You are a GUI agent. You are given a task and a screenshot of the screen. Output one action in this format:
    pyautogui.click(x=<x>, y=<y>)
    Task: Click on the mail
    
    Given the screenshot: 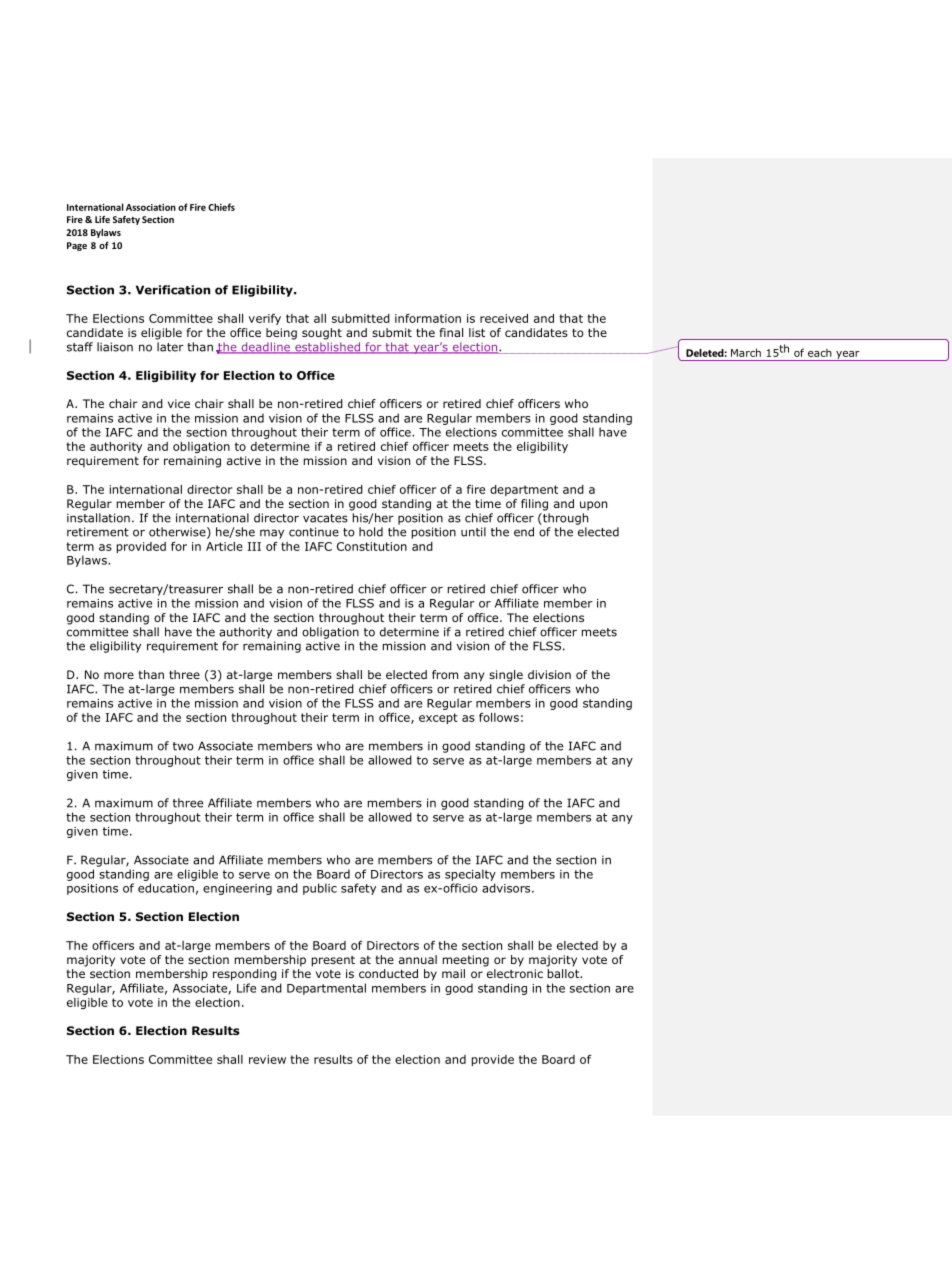 What is the action you would take?
    pyautogui.click(x=453, y=973)
